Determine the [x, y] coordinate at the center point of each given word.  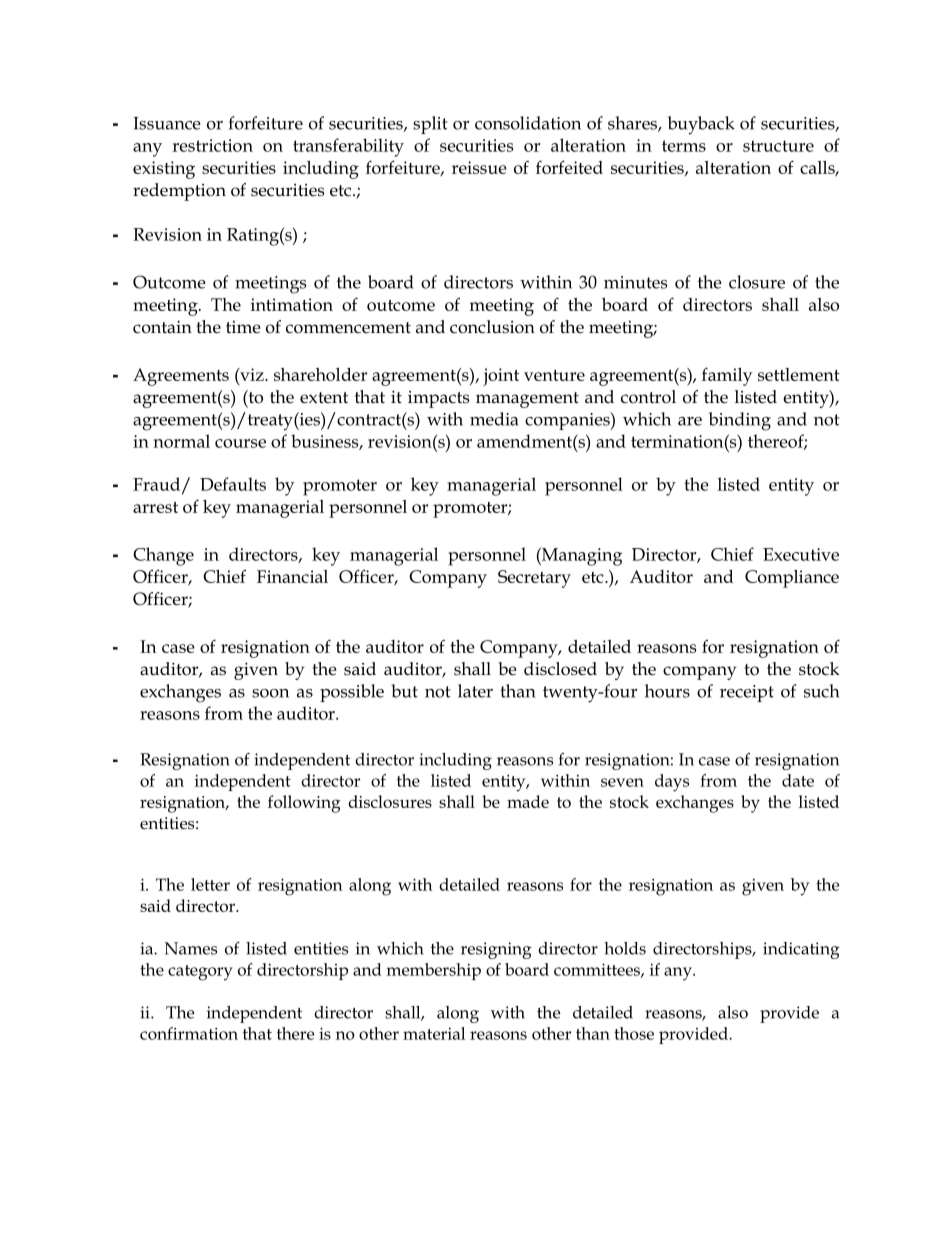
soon [270, 693]
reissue [479, 167]
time [243, 327]
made [528, 801]
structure [778, 146]
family [727, 376]
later [475, 691]
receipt [747, 693]
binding [740, 421]
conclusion [492, 327]
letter [210, 884]
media [494, 419]
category [200, 973]
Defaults [233, 484]
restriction [212, 145]
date [798, 780]
